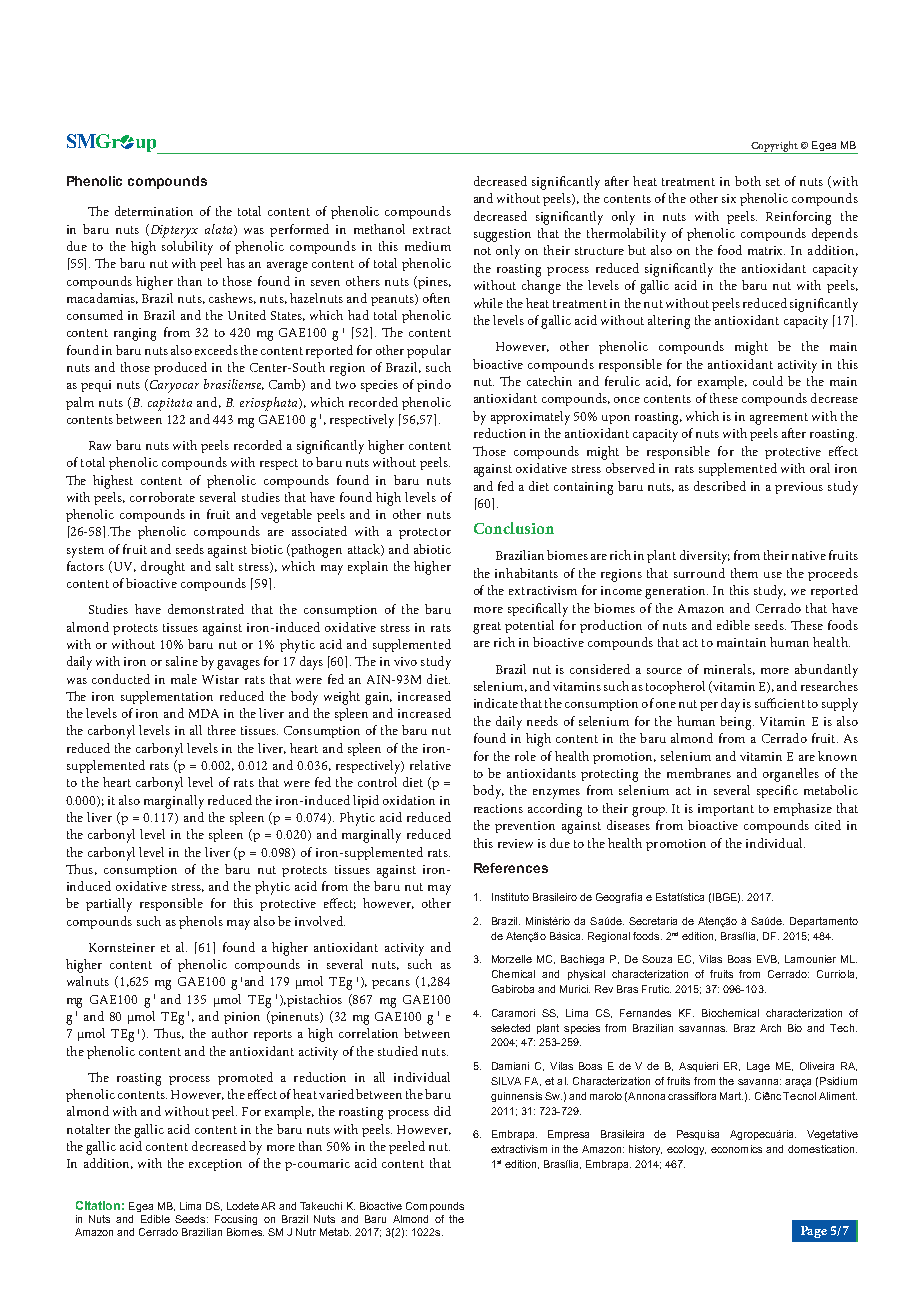 The height and width of the image is (1308, 924). What do you see at coordinates (780, 703) in the image?
I see `sufficient` at bounding box center [780, 703].
